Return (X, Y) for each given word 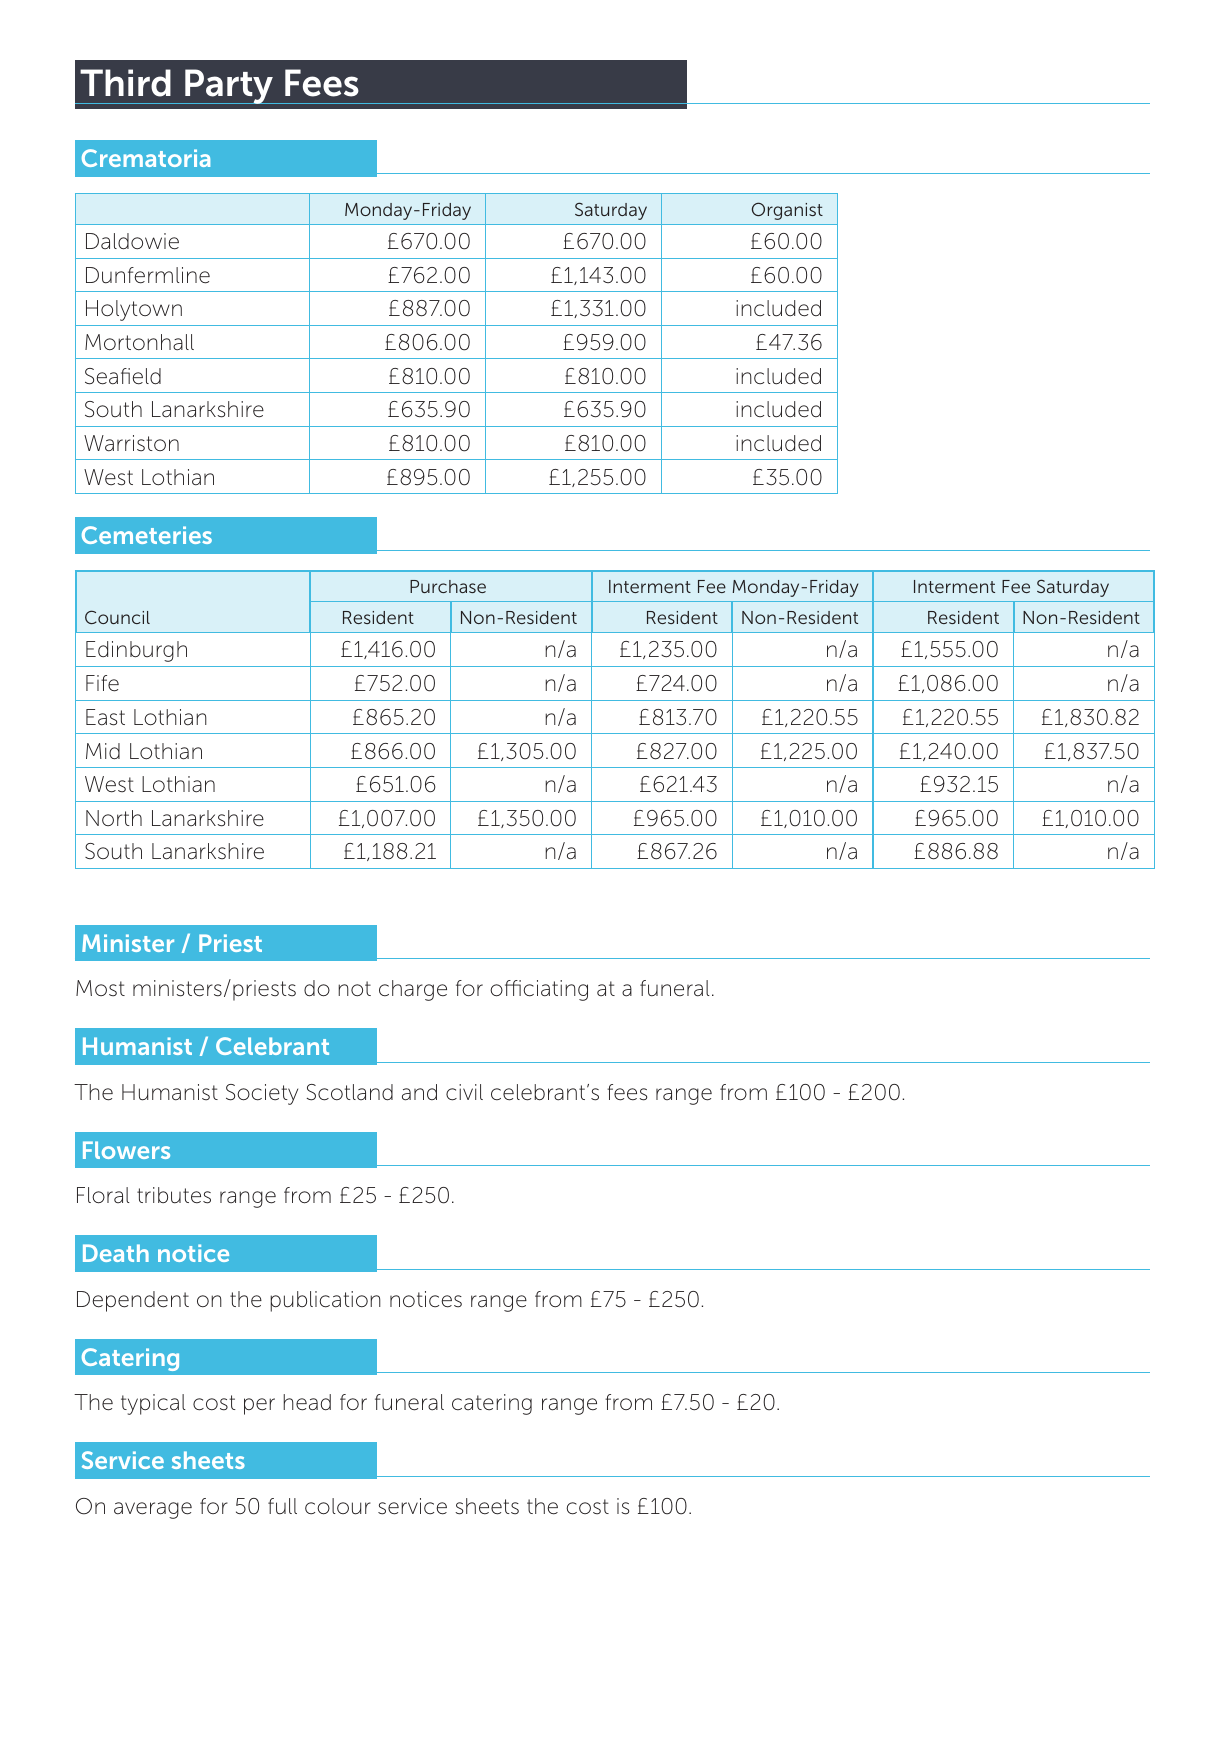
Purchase (448, 586)
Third (125, 83)
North (114, 818)
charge (413, 990)
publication (325, 1301)
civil (464, 1092)
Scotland (350, 1092)
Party (229, 86)
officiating (539, 990)
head (307, 1402)
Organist (787, 211)
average (153, 1510)
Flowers (126, 1150)
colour (338, 1506)
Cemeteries (147, 535)
